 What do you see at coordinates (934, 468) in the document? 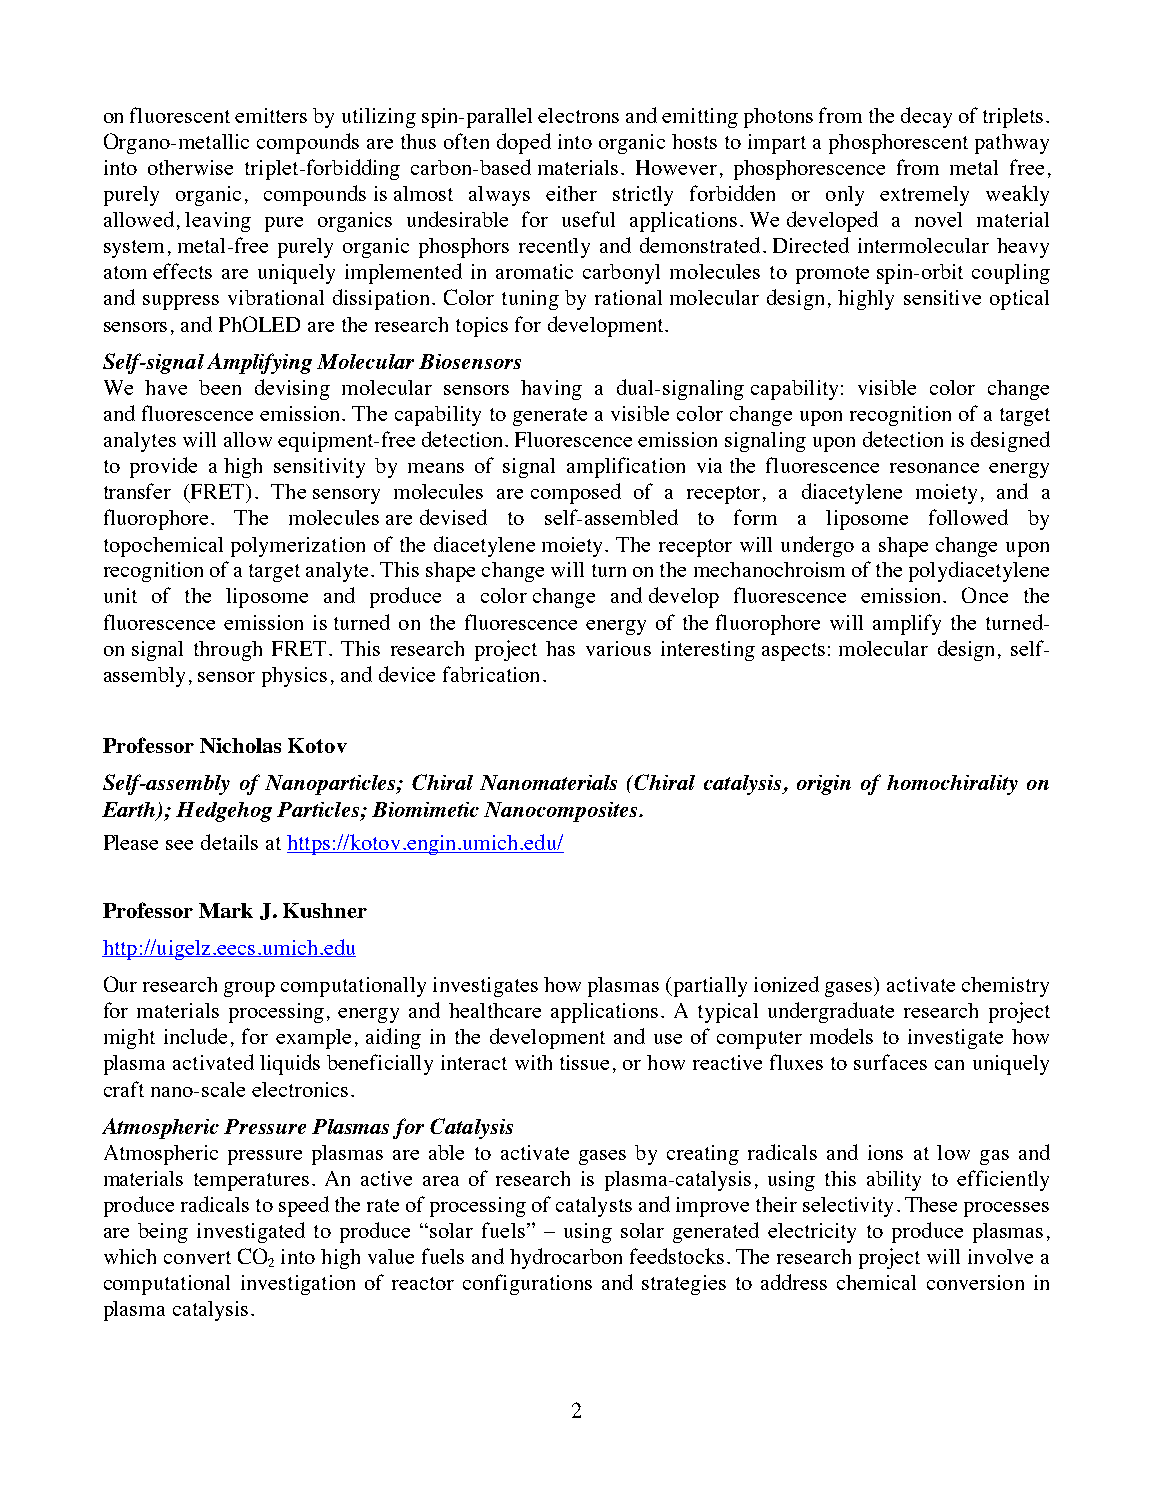
I see `resonance` at bounding box center [934, 468].
